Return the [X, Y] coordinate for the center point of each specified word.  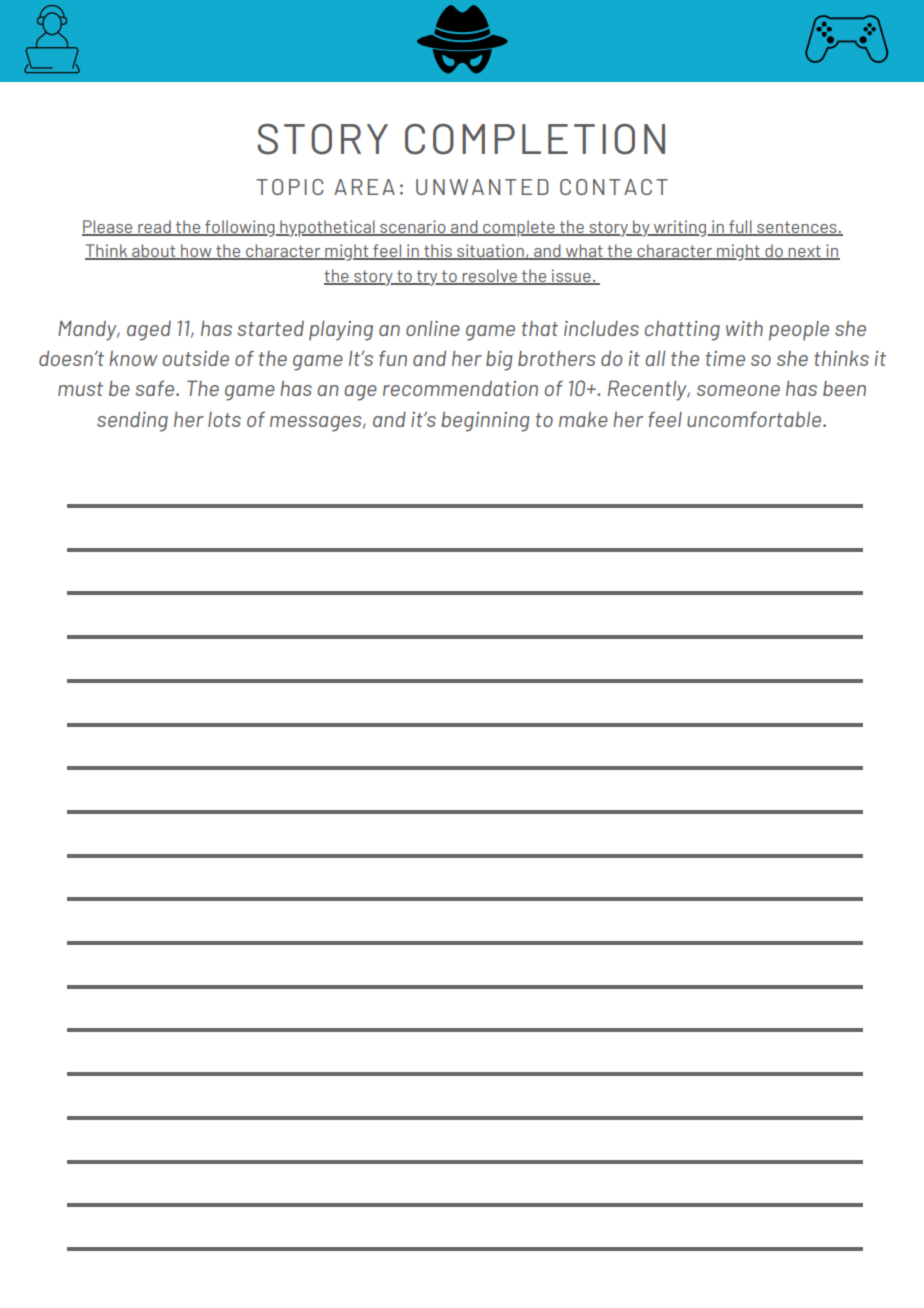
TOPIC [290, 187]
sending [132, 421]
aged [149, 331]
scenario [413, 227]
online [433, 328]
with [744, 328]
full [740, 227]
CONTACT [614, 187]
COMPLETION [535, 139]
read [154, 227]
